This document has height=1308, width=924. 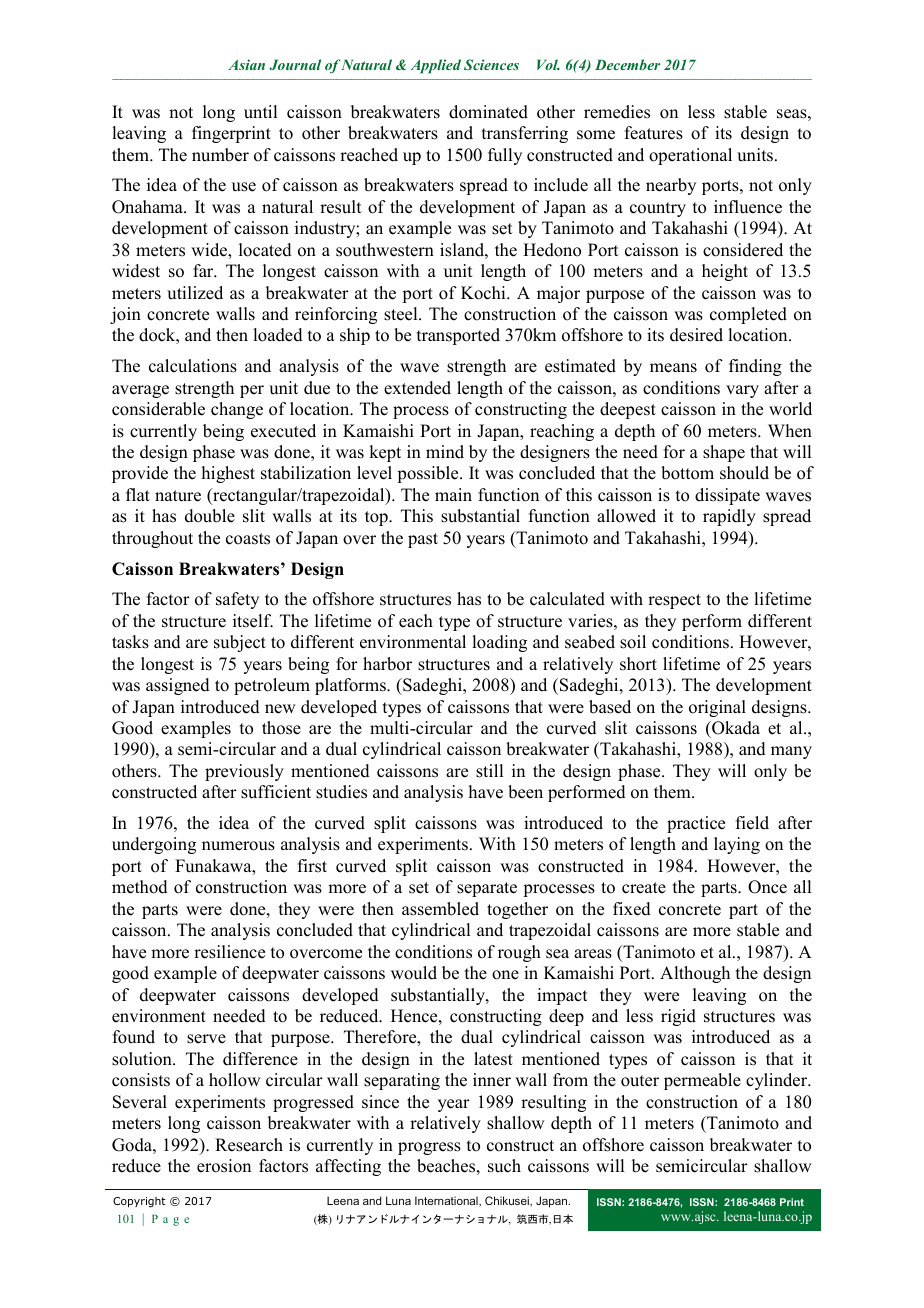 I want to click on loading, so click(x=499, y=643).
